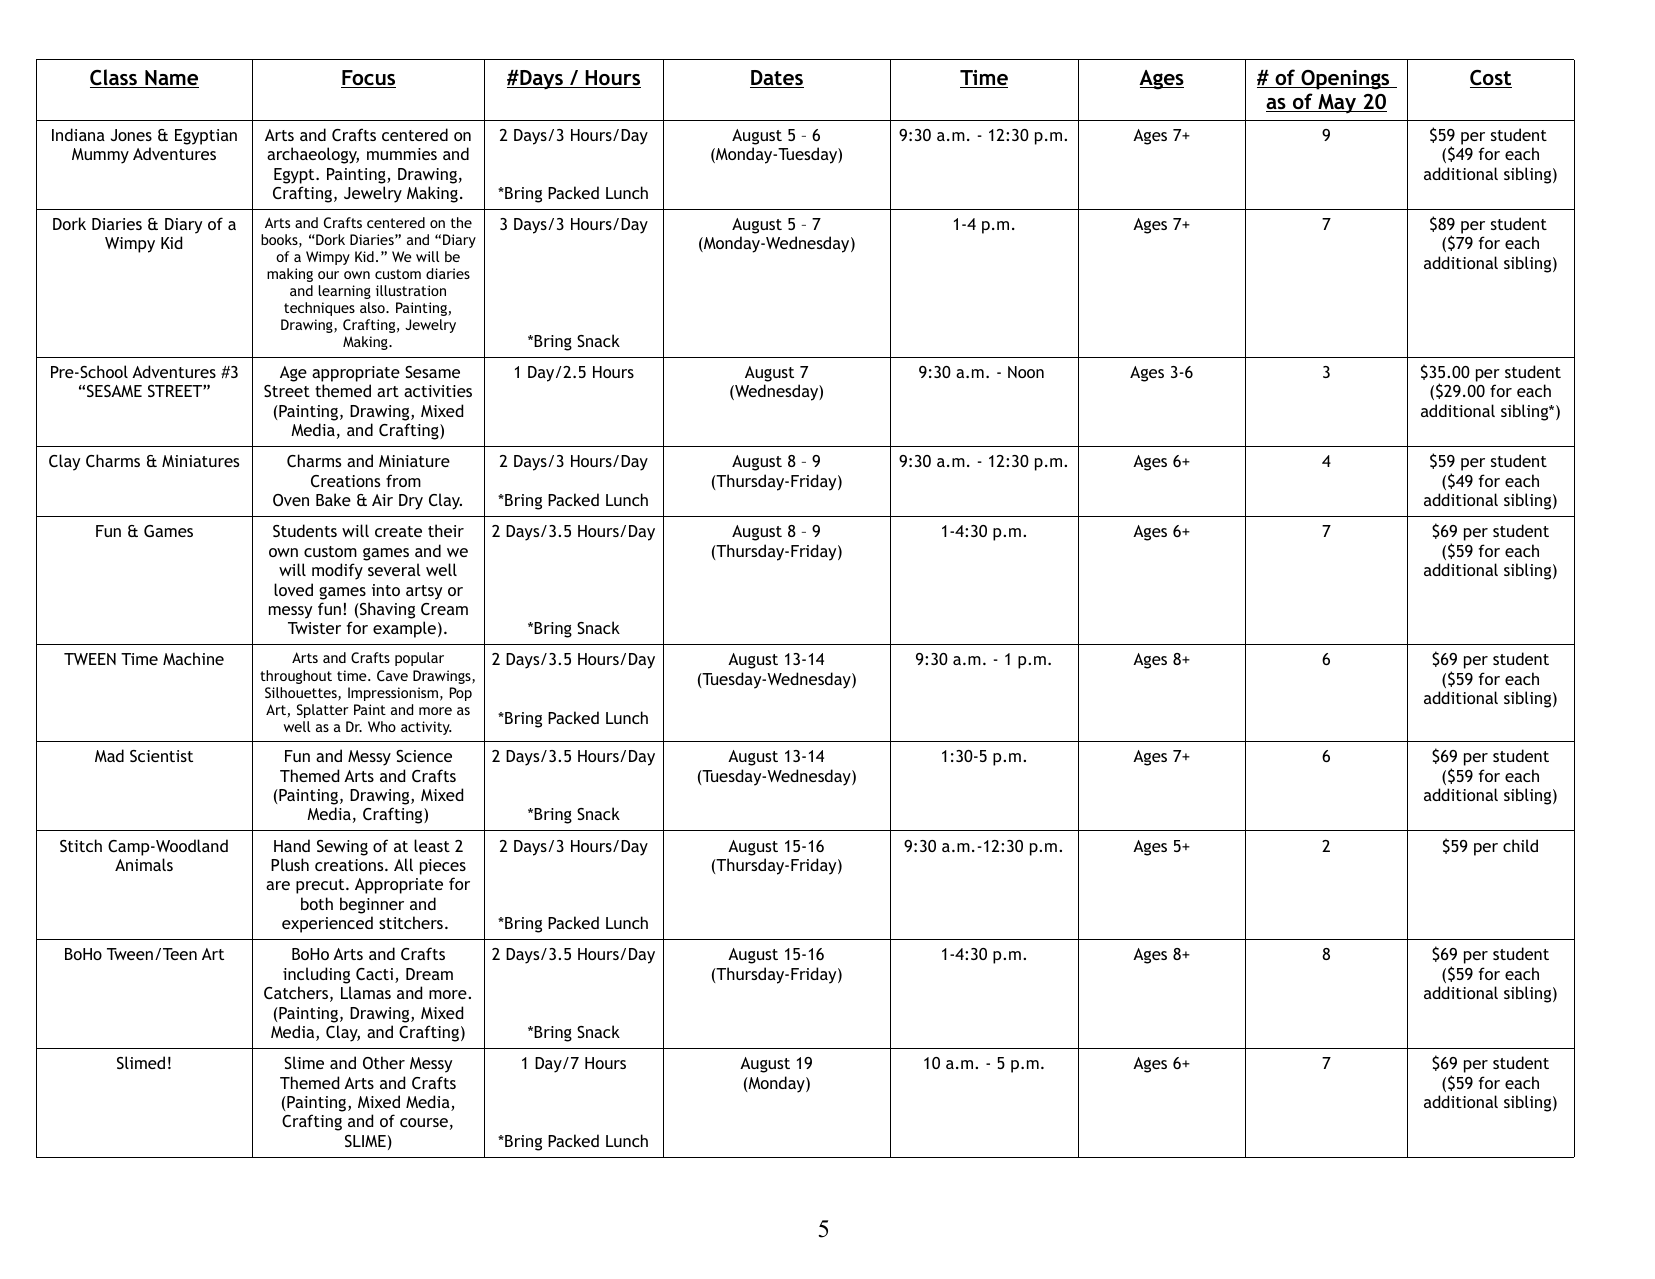  What do you see at coordinates (171, 79) in the image?
I see `Name` at bounding box center [171, 79].
